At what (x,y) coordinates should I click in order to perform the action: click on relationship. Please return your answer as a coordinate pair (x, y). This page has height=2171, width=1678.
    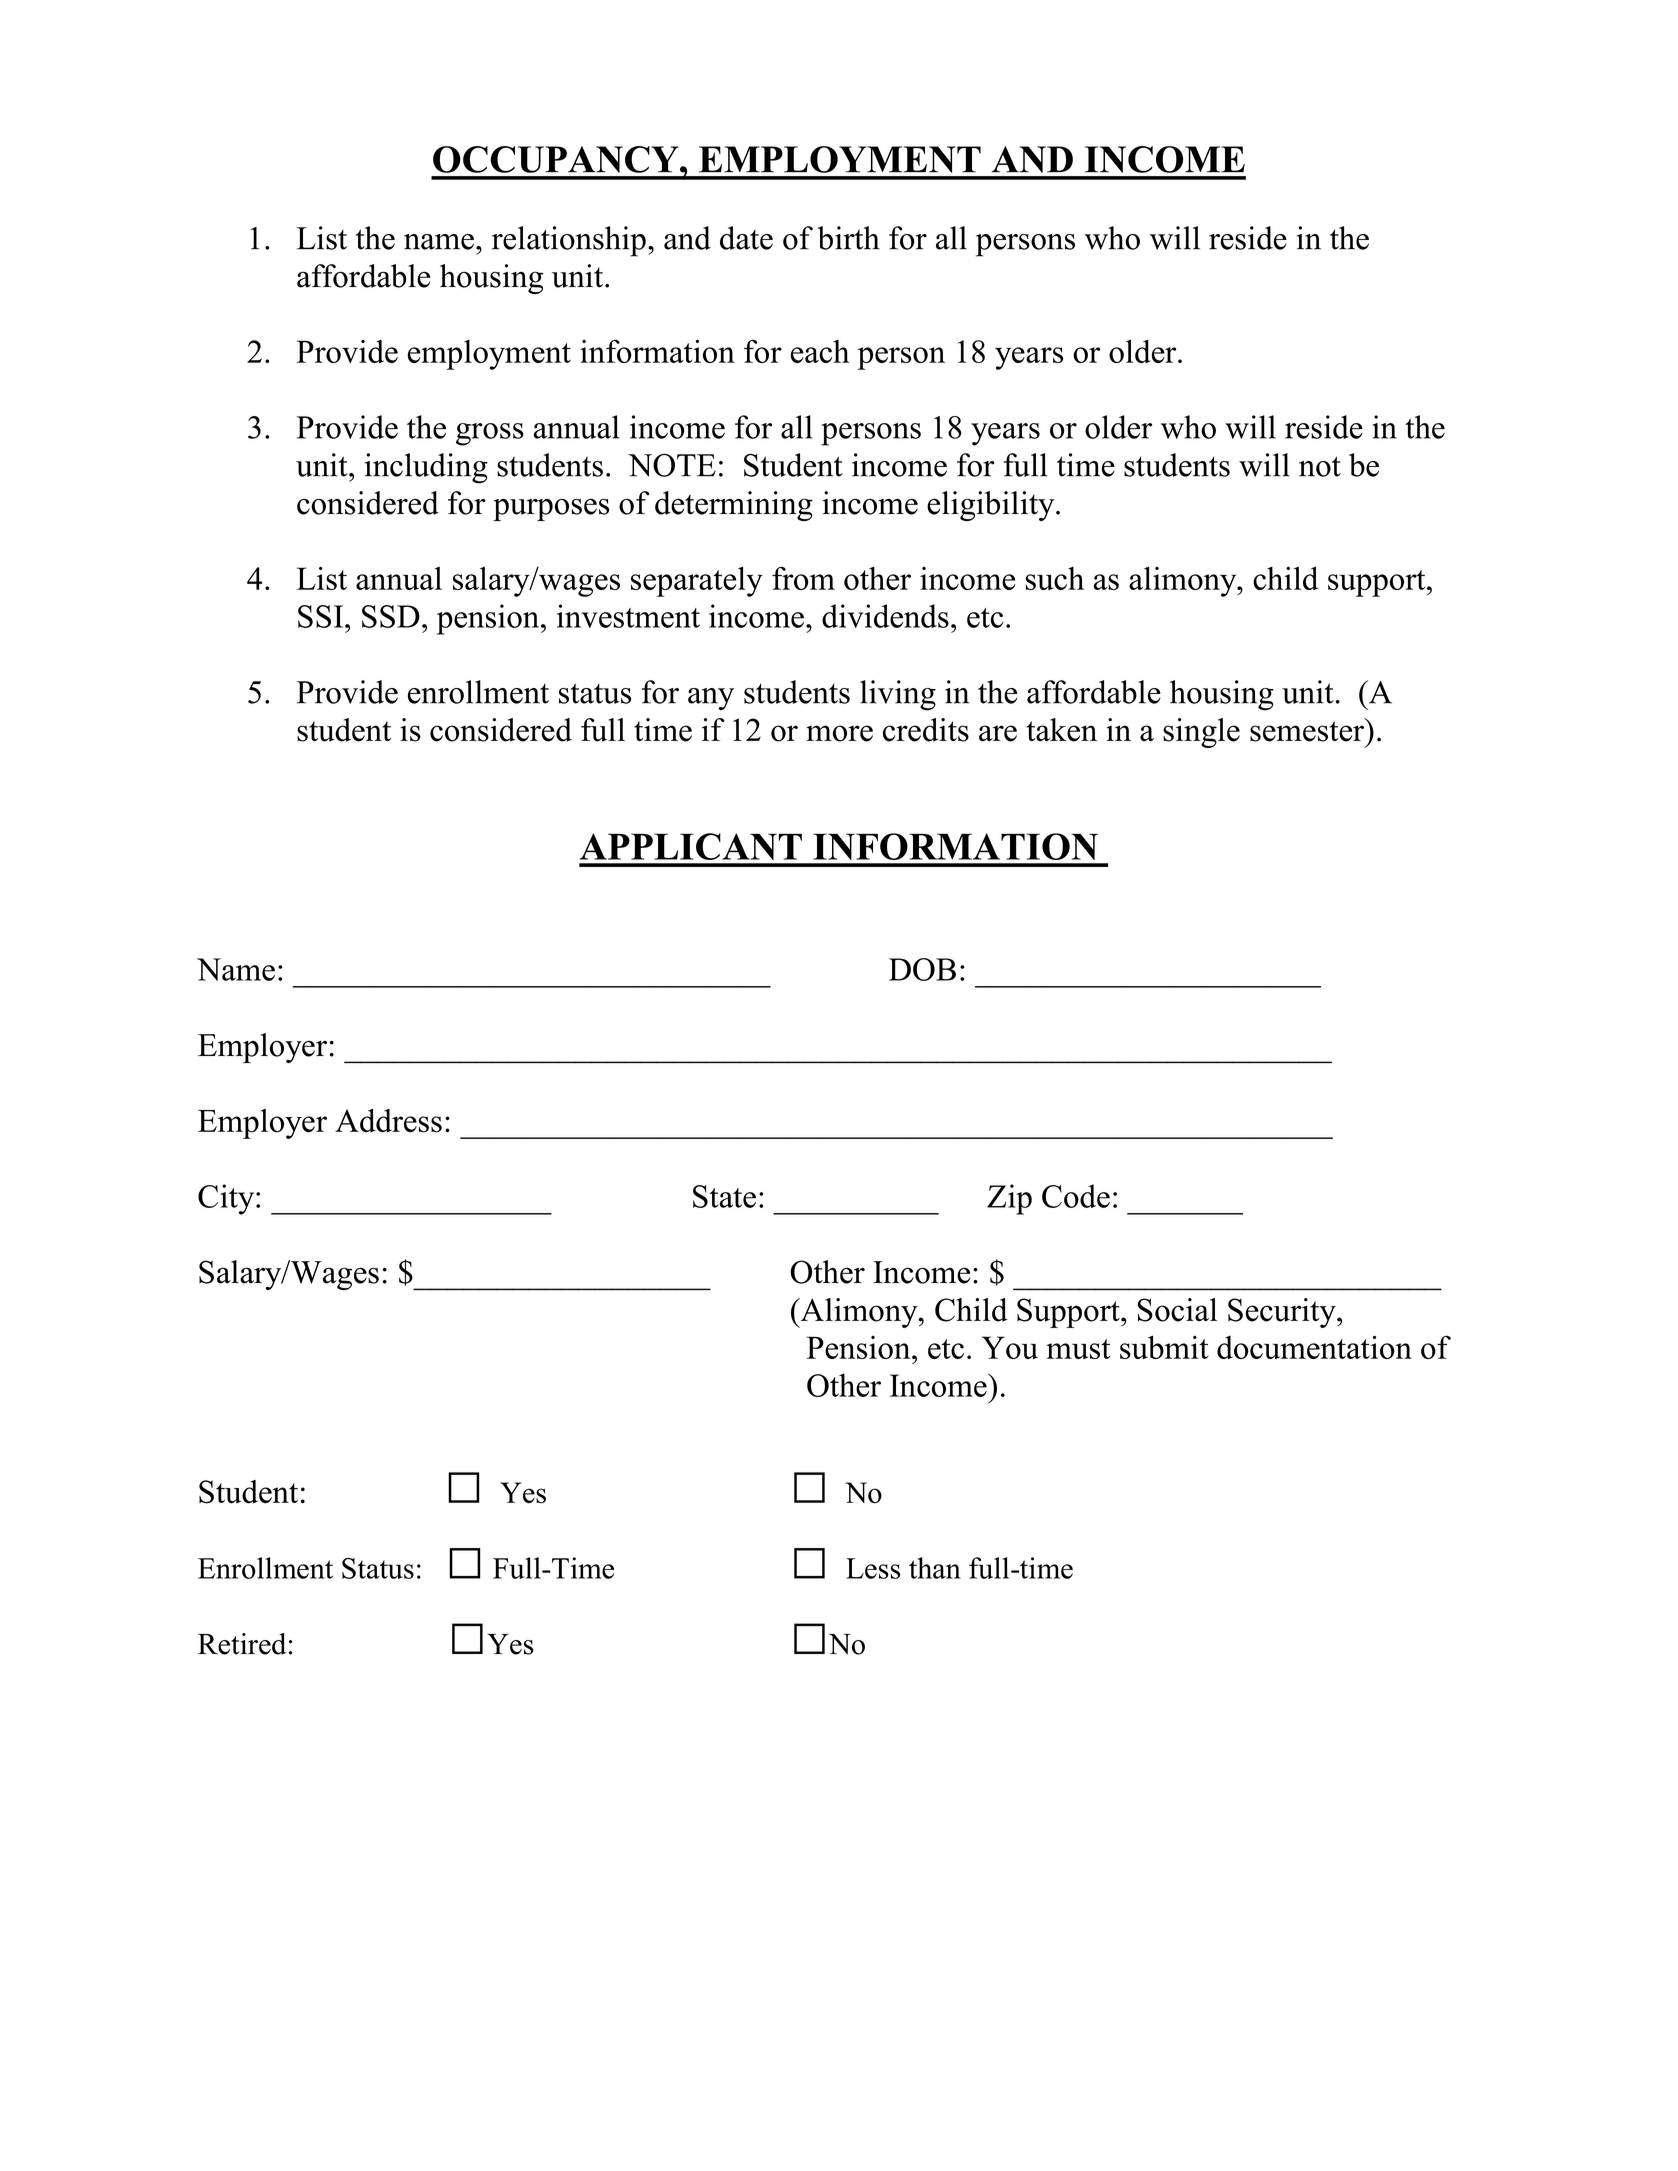
    Looking at the image, I should click on (569, 241).
